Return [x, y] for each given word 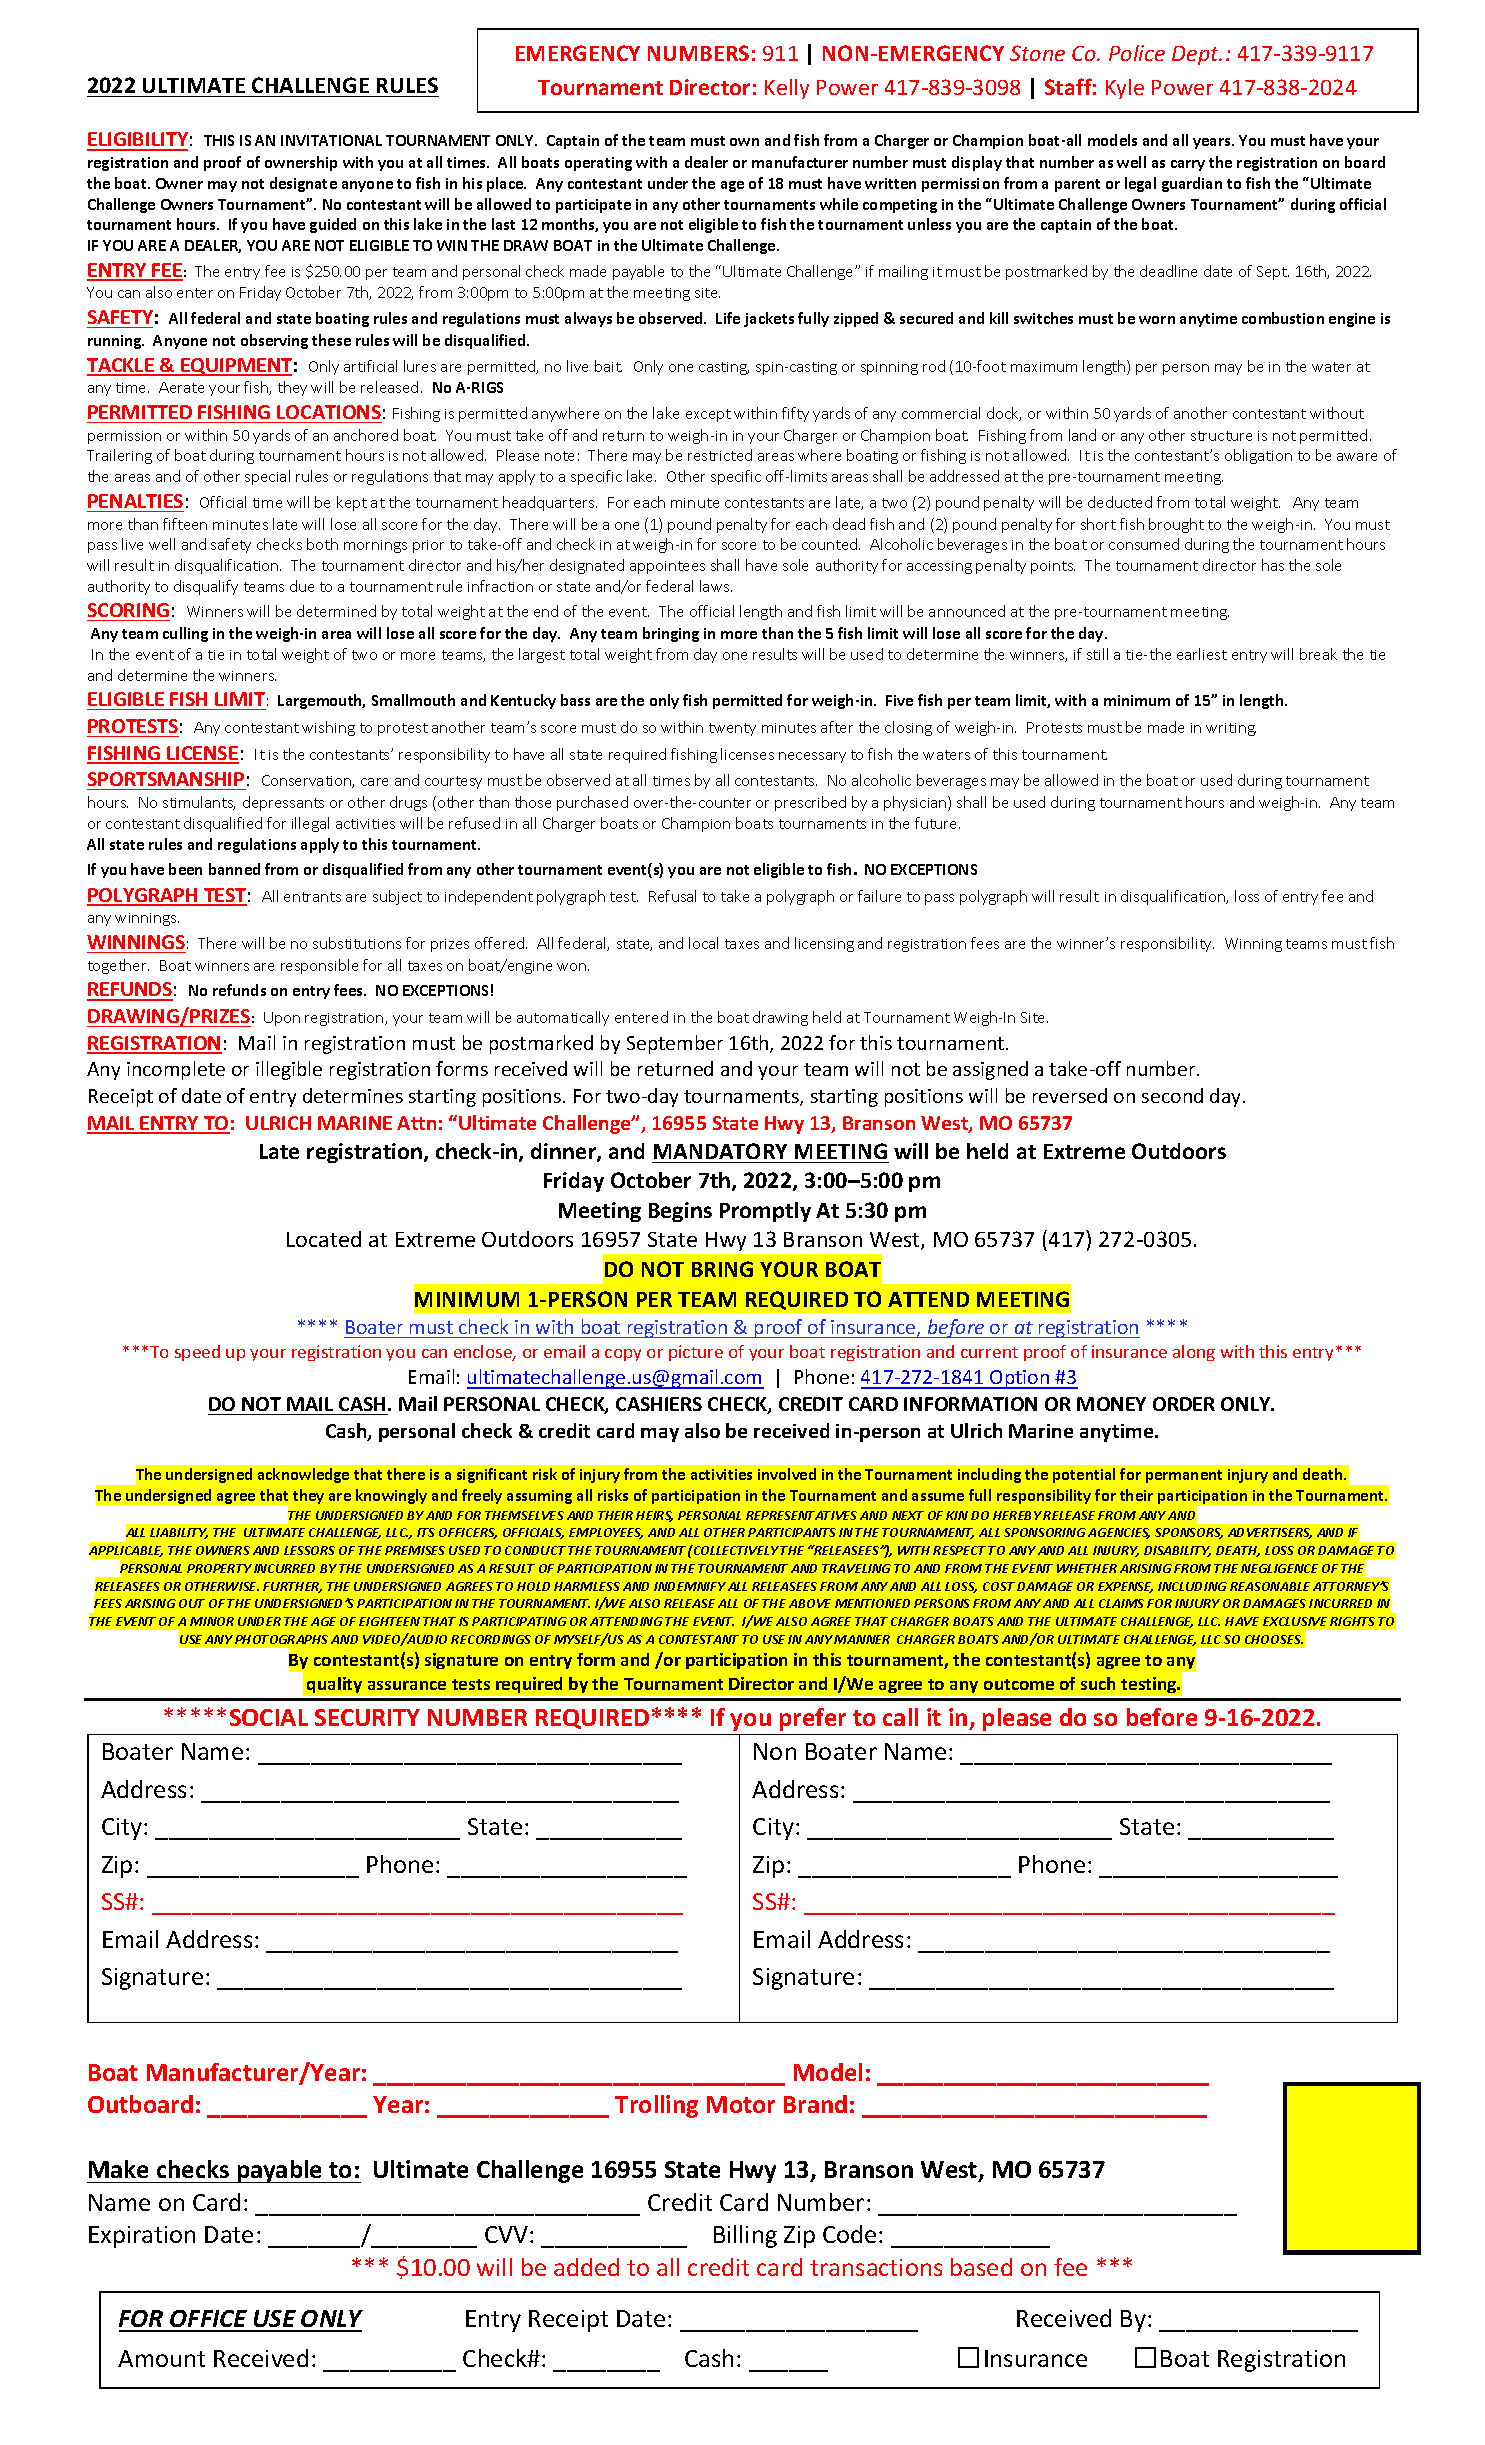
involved [787, 1474]
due [302, 586]
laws [716, 586]
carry [1188, 165]
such [1098, 1683]
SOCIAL [269, 1717]
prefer [813, 1719]
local [703, 943]
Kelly [787, 89]
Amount [161, 2358]
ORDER [1184, 1404]
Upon [282, 1019]
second [1172, 1095]
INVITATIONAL [331, 140]
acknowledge [303, 1475]
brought [1176, 525]
